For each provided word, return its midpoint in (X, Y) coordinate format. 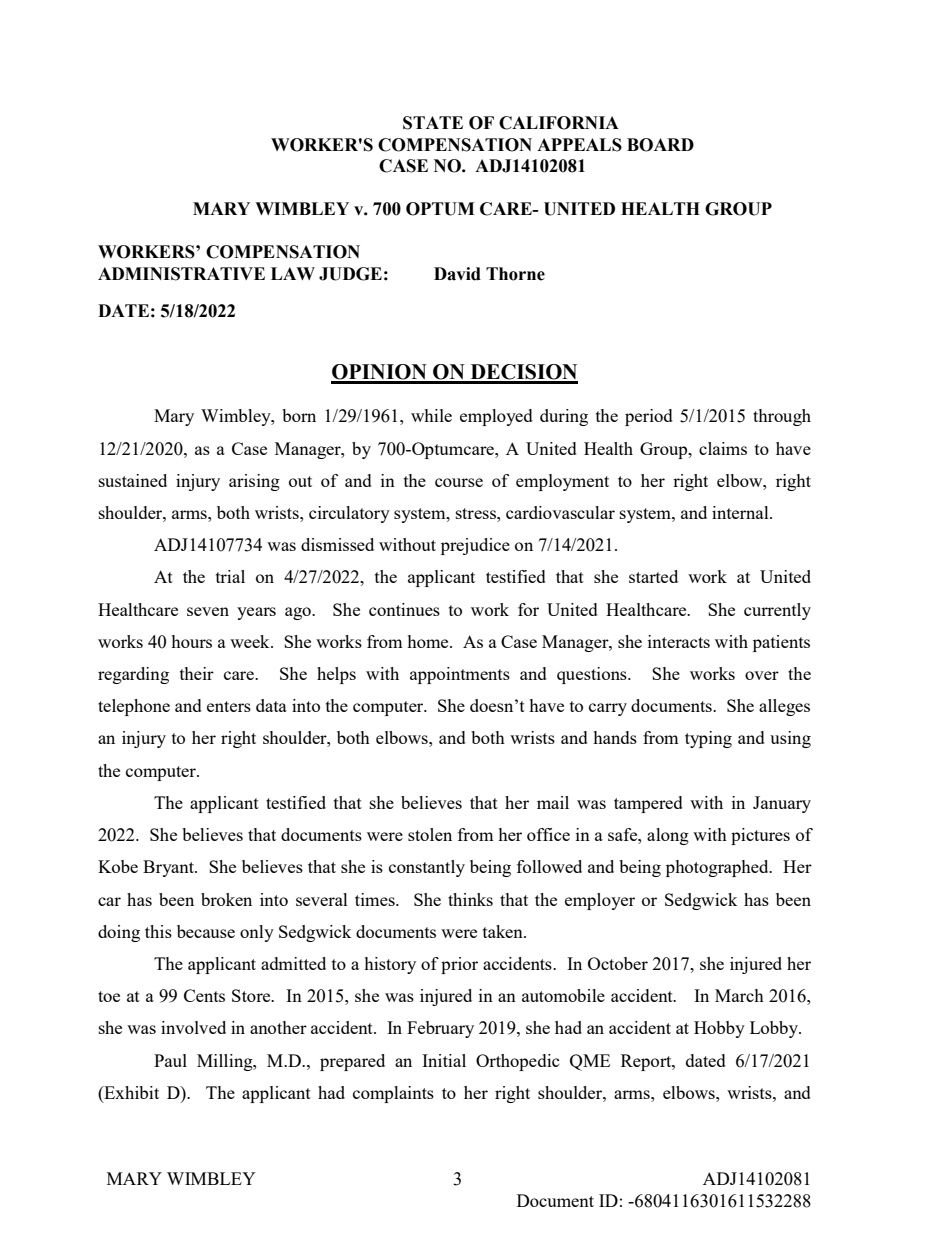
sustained (133, 480)
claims (723, 448)
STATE (433, 123)
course (459, 482)
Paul (170, 1060)
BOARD (660, 145)
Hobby (719, 1029)
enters (229, 706)
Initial (444, 1060)
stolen (430, 834)
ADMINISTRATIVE (181, 274)
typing (708, 739)
